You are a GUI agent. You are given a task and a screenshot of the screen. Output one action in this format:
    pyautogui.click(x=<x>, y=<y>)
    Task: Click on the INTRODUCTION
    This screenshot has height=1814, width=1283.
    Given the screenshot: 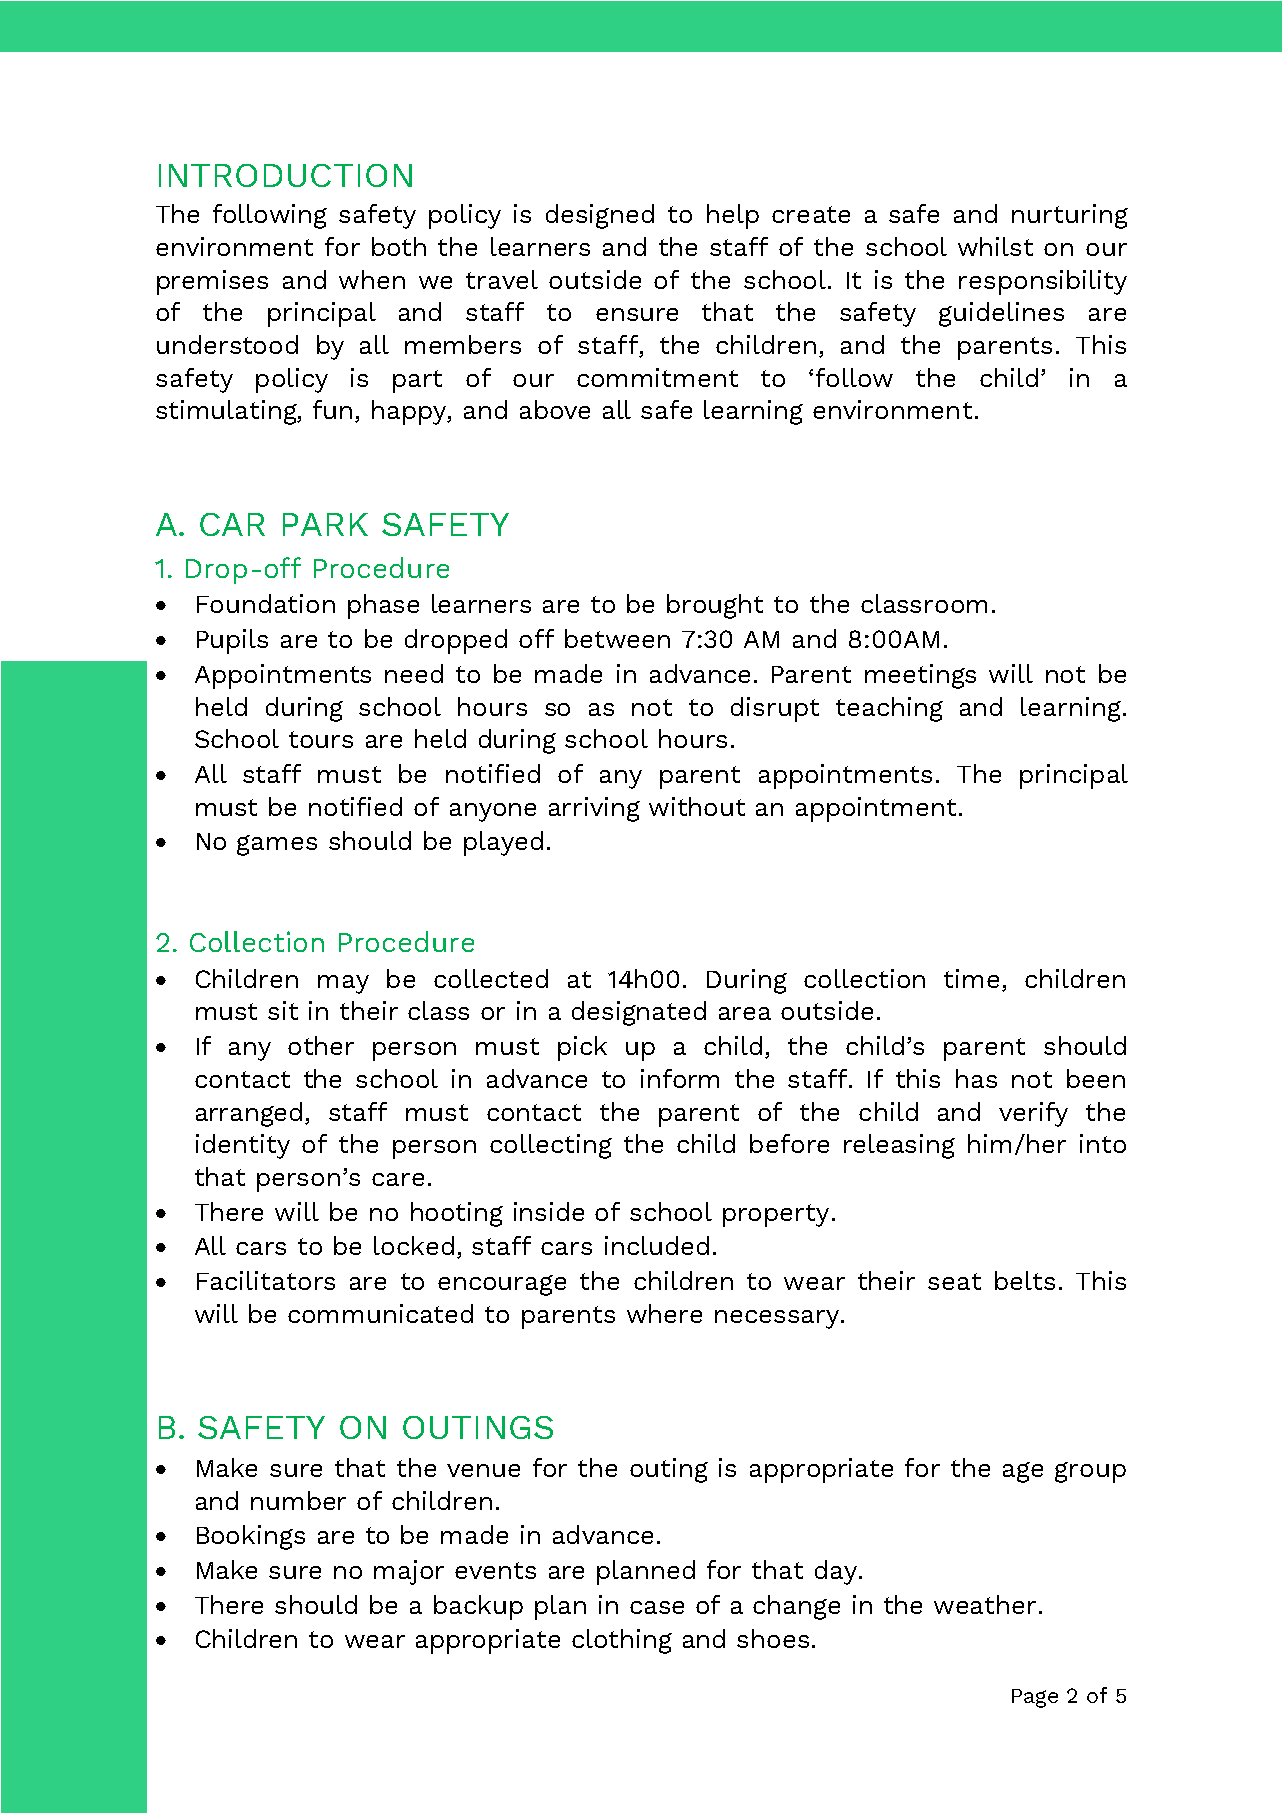 What is the action you would take?
    pyautogui.click(x=285, y=175)
